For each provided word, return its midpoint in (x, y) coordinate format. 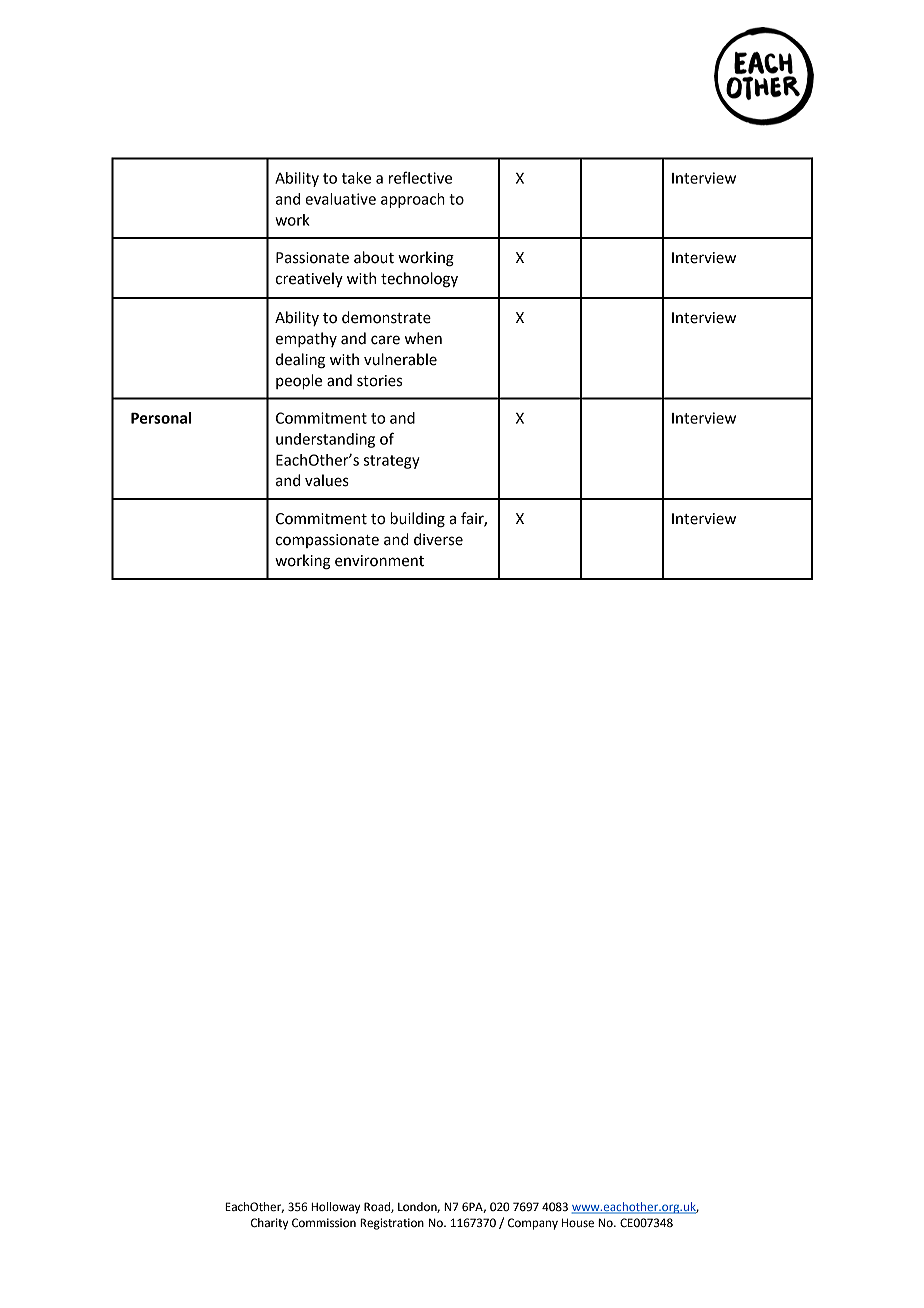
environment (379, 561)
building (417, 520)
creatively (309, 279)
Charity (269, 1224)
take (356, 178)
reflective (420, 177)
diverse (438, 539)
